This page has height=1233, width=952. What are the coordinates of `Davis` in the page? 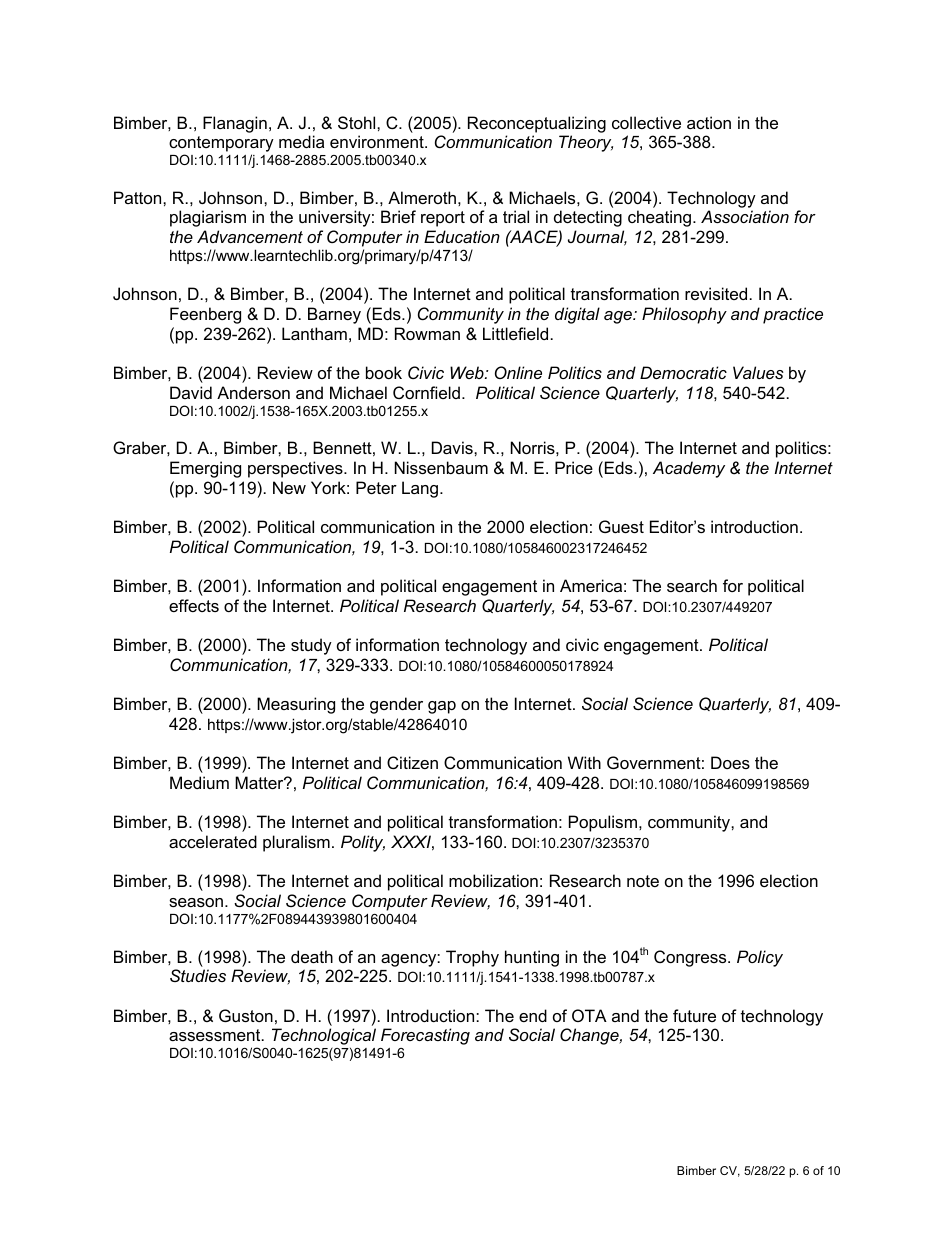 It's located at (453, 447).
